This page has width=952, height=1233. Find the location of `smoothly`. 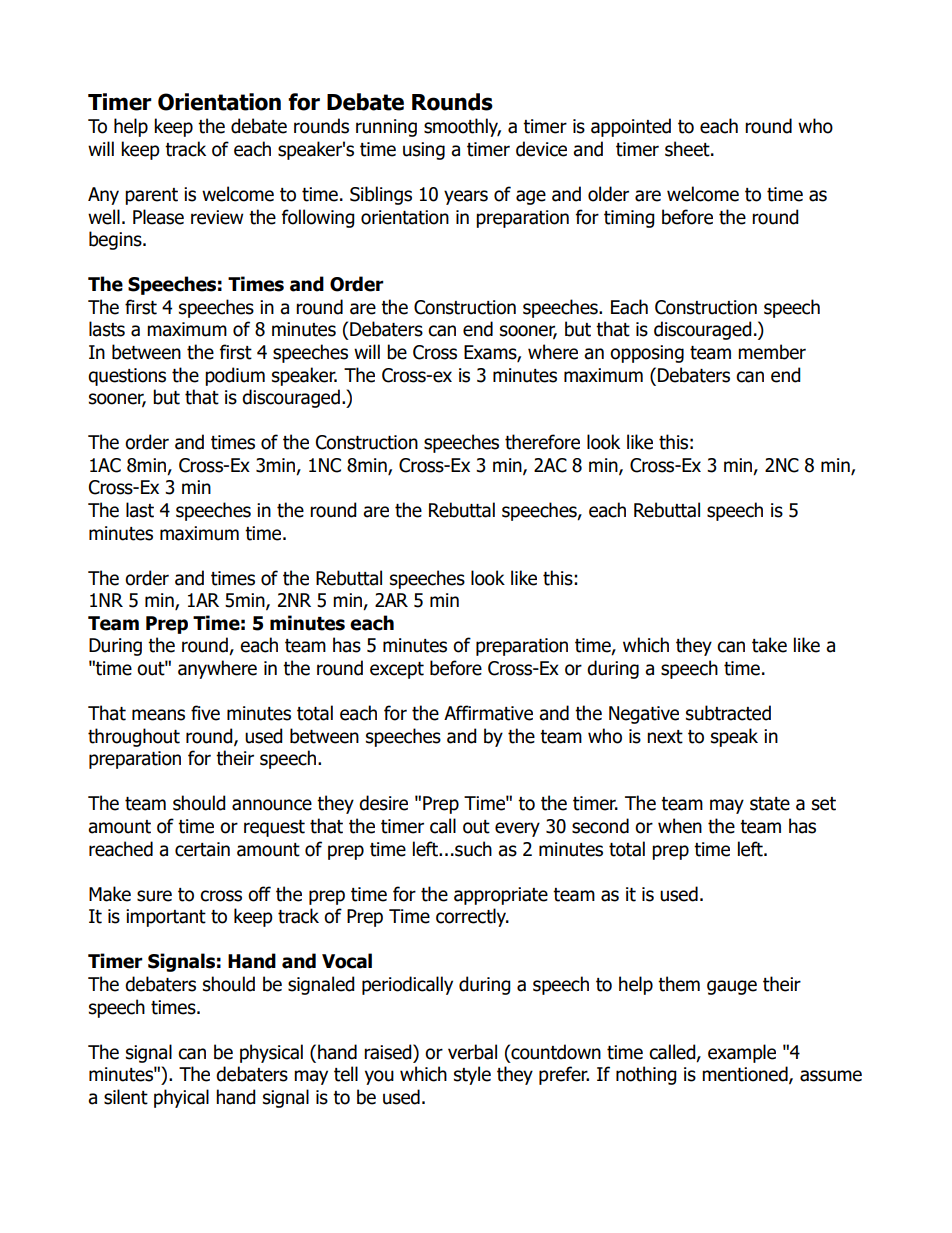

smoothly is located at coordinates (462, 127).
